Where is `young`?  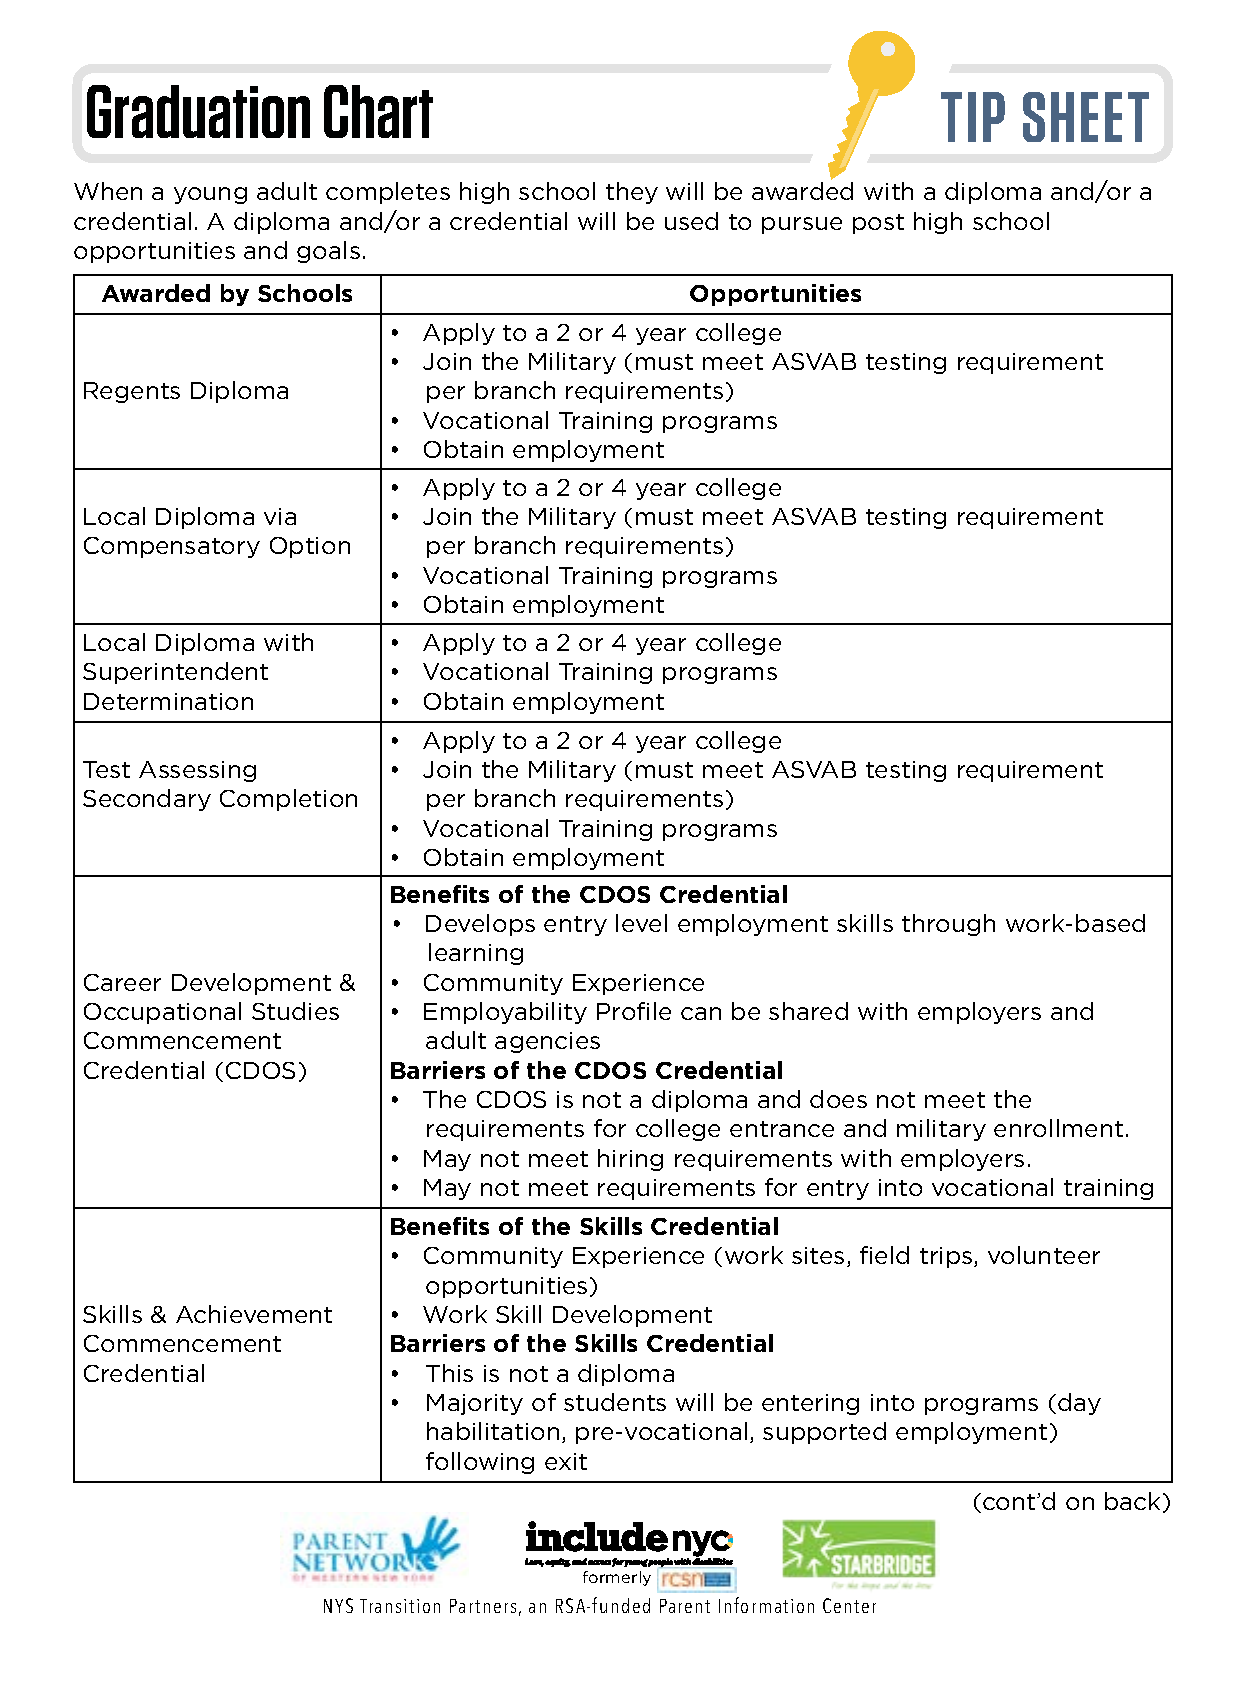
young is located at coordinates (210, 195).
